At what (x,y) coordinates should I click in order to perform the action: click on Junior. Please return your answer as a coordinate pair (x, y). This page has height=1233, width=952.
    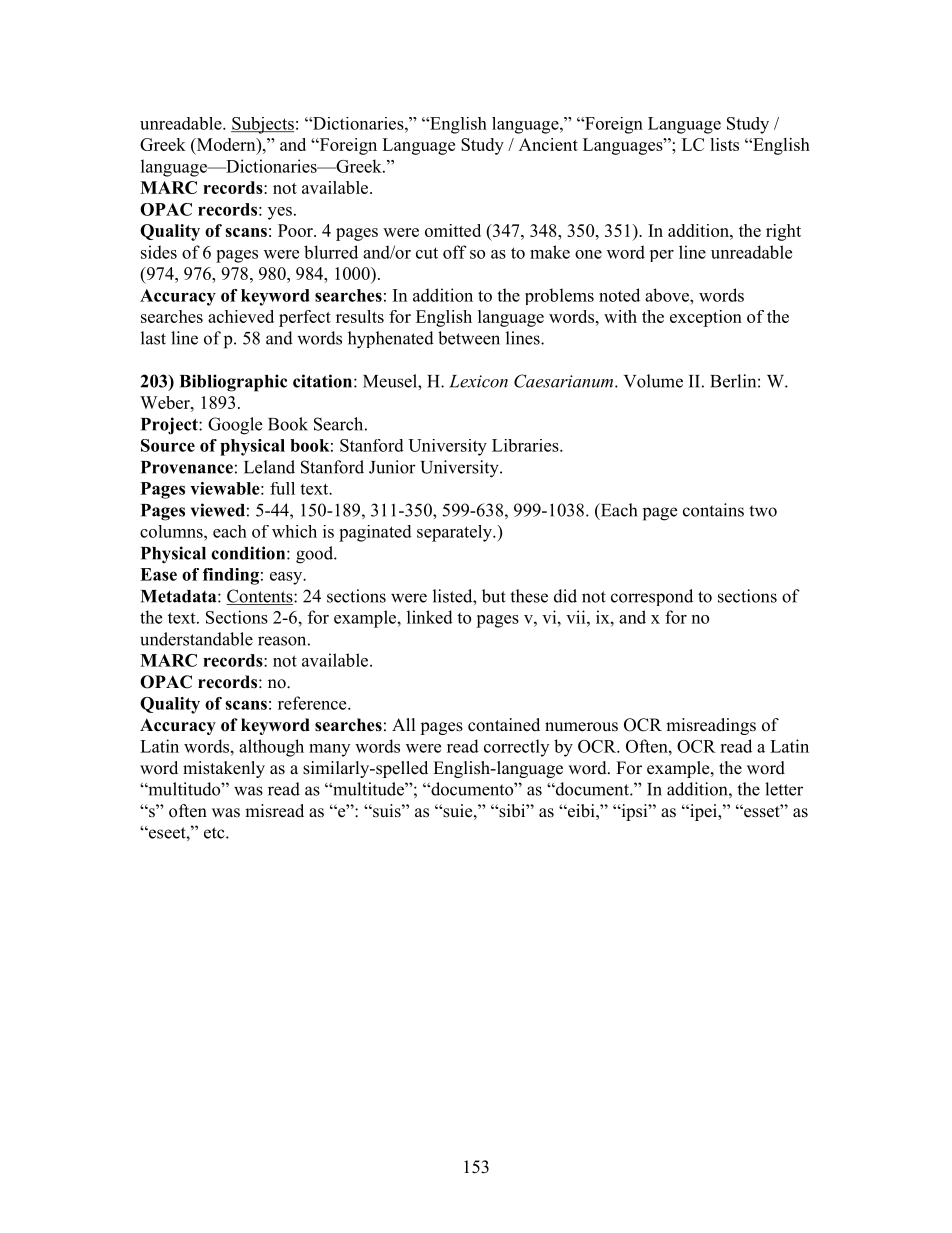
    Looking at the image, I should click on (392, 467).
